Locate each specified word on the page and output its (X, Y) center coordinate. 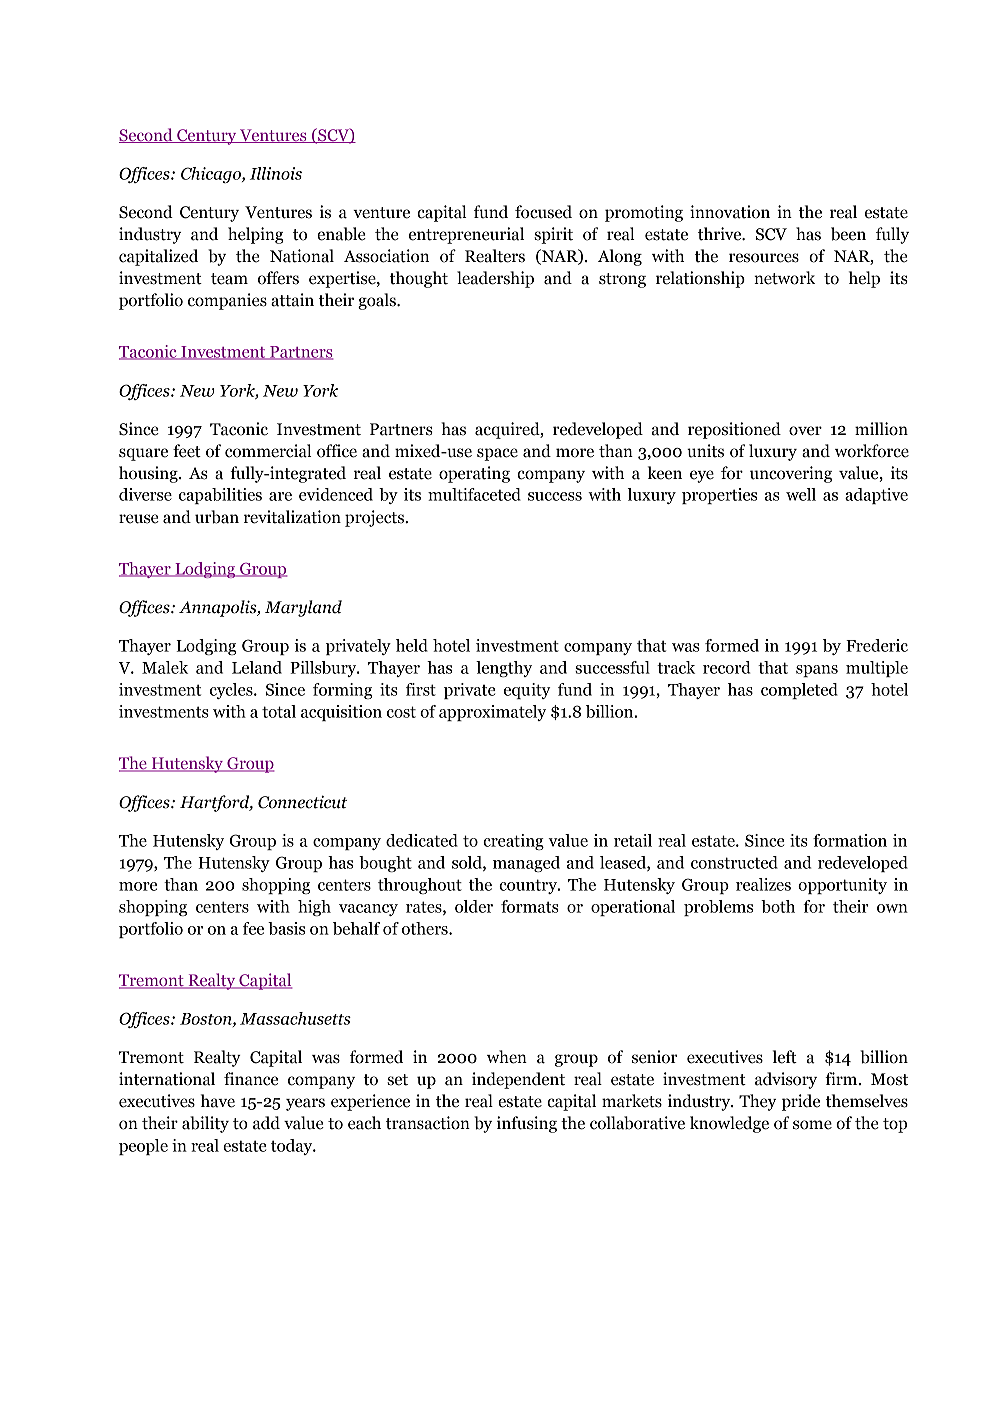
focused (543, 212)
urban (217, 517)
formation (850, 840)
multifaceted (474, 494)
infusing (527, 1124)
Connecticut (302, 802)
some (812, 1125)
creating (513, 842)
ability (205, 1124)
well (801, 494)
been (848, 234)
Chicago (212, 175)
